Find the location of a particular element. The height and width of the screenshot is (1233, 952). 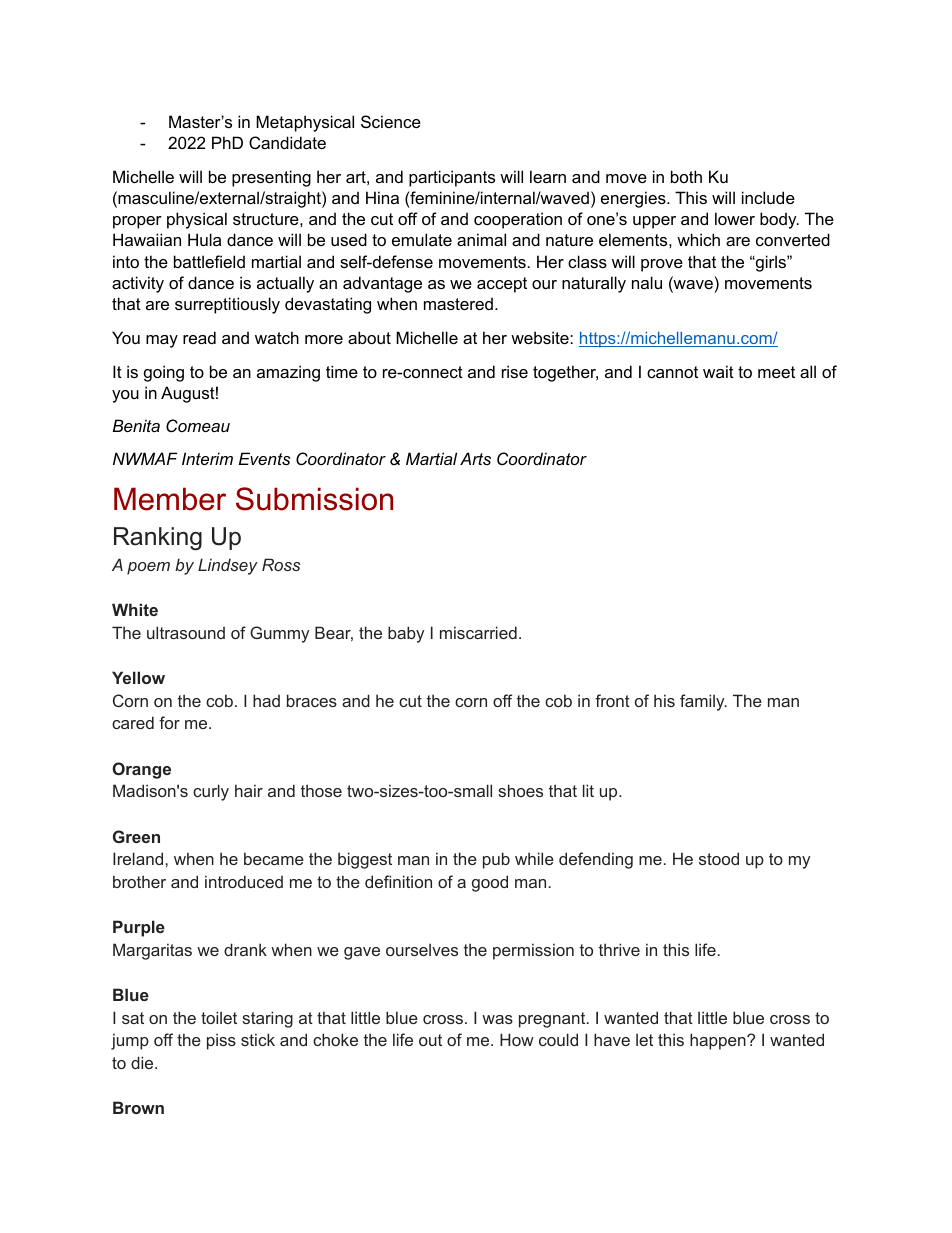

participants is located at coordinates (452, 178).
